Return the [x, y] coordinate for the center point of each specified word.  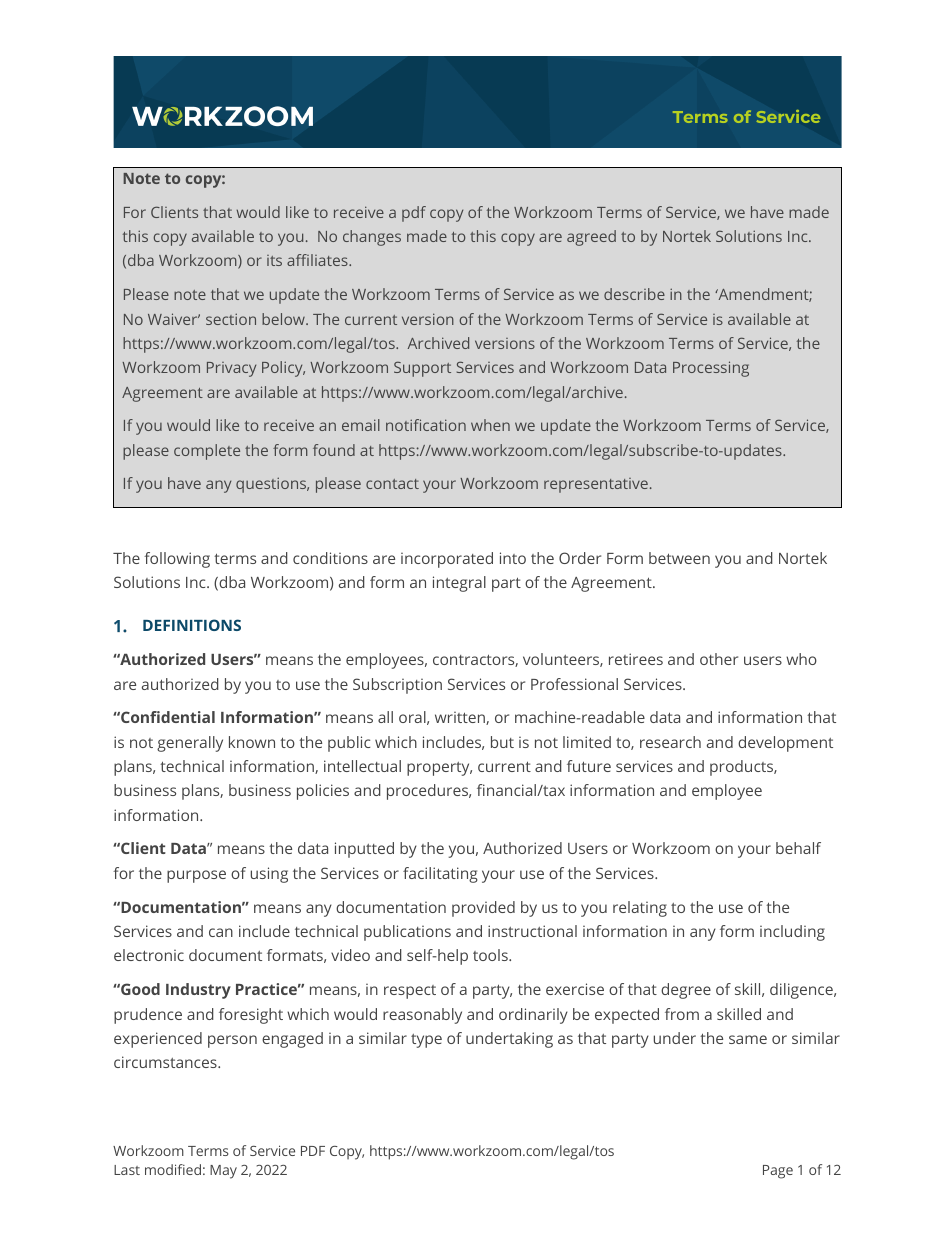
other [719, 659]
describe [634, 294]
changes [372, 238]
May [223, 1172]
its [274, 260]
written [461, 718]
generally [190, 744]
